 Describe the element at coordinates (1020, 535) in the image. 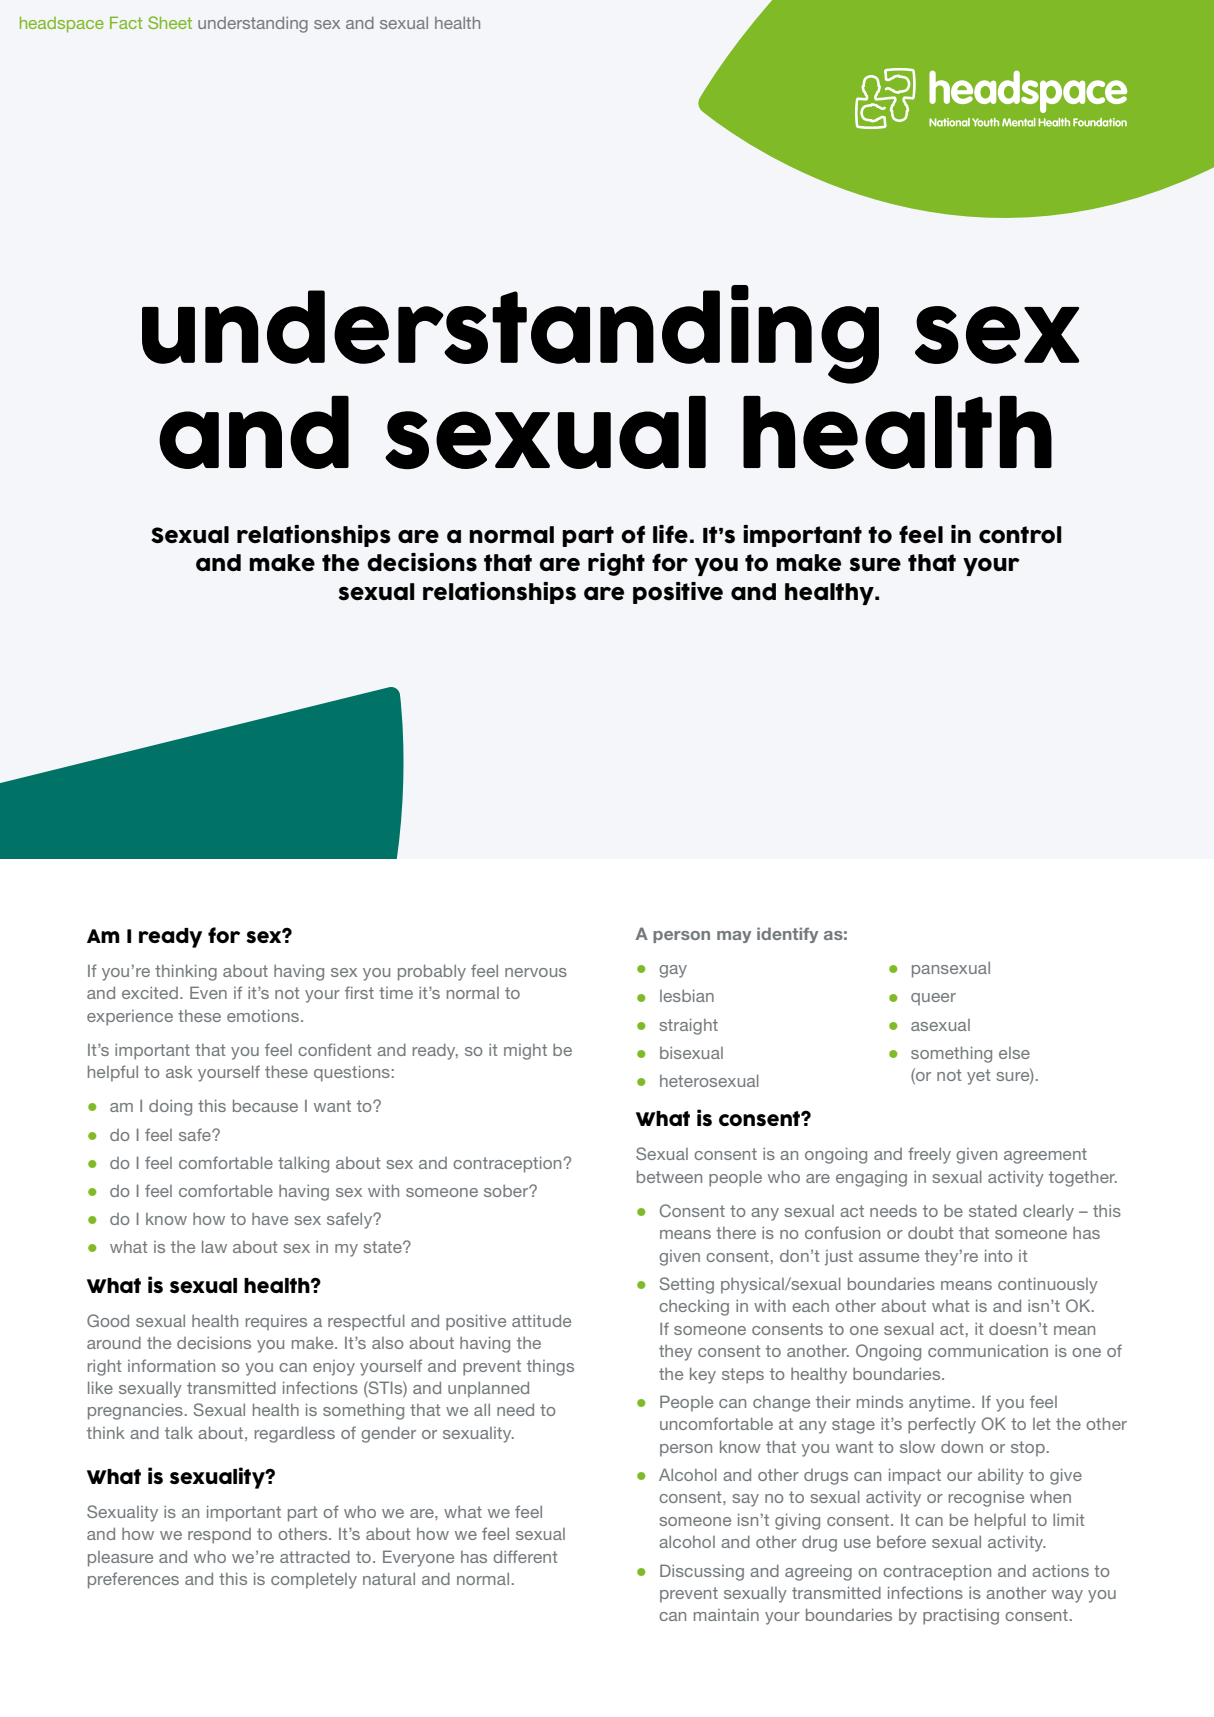

I see `control` at that location.
